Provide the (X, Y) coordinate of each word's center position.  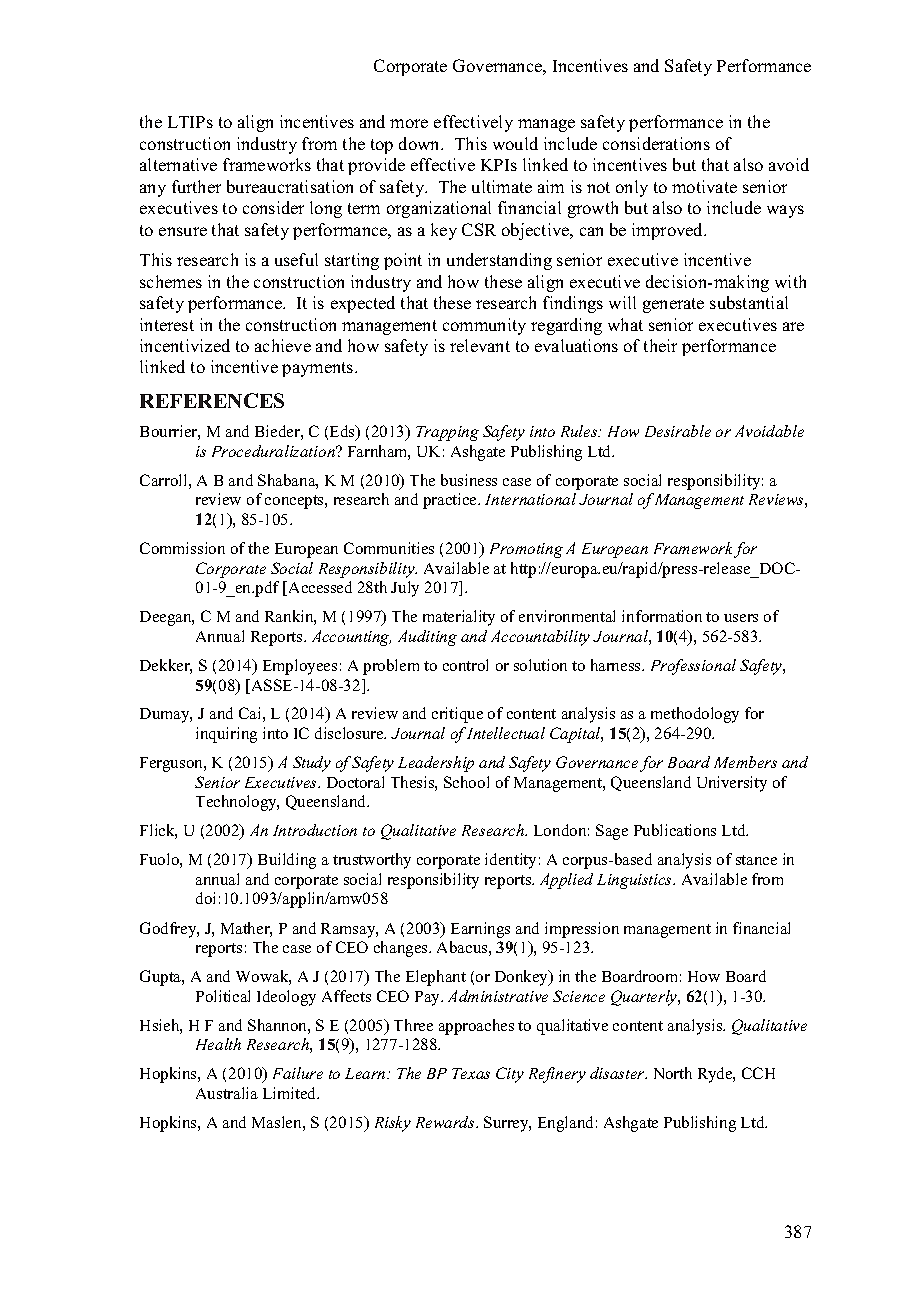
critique (457, 715)
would (515, 143)
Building (287, 861)
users (741, 618)
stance (756, 860)
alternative (178, 164)
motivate (704, 186)
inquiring (226, 735)
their (660, 345)
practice (451, 501)
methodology (695, 715)
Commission (182, 548)
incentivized (185, 345)
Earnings (480, 930)
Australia (227, 1093)
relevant (480, 345)
